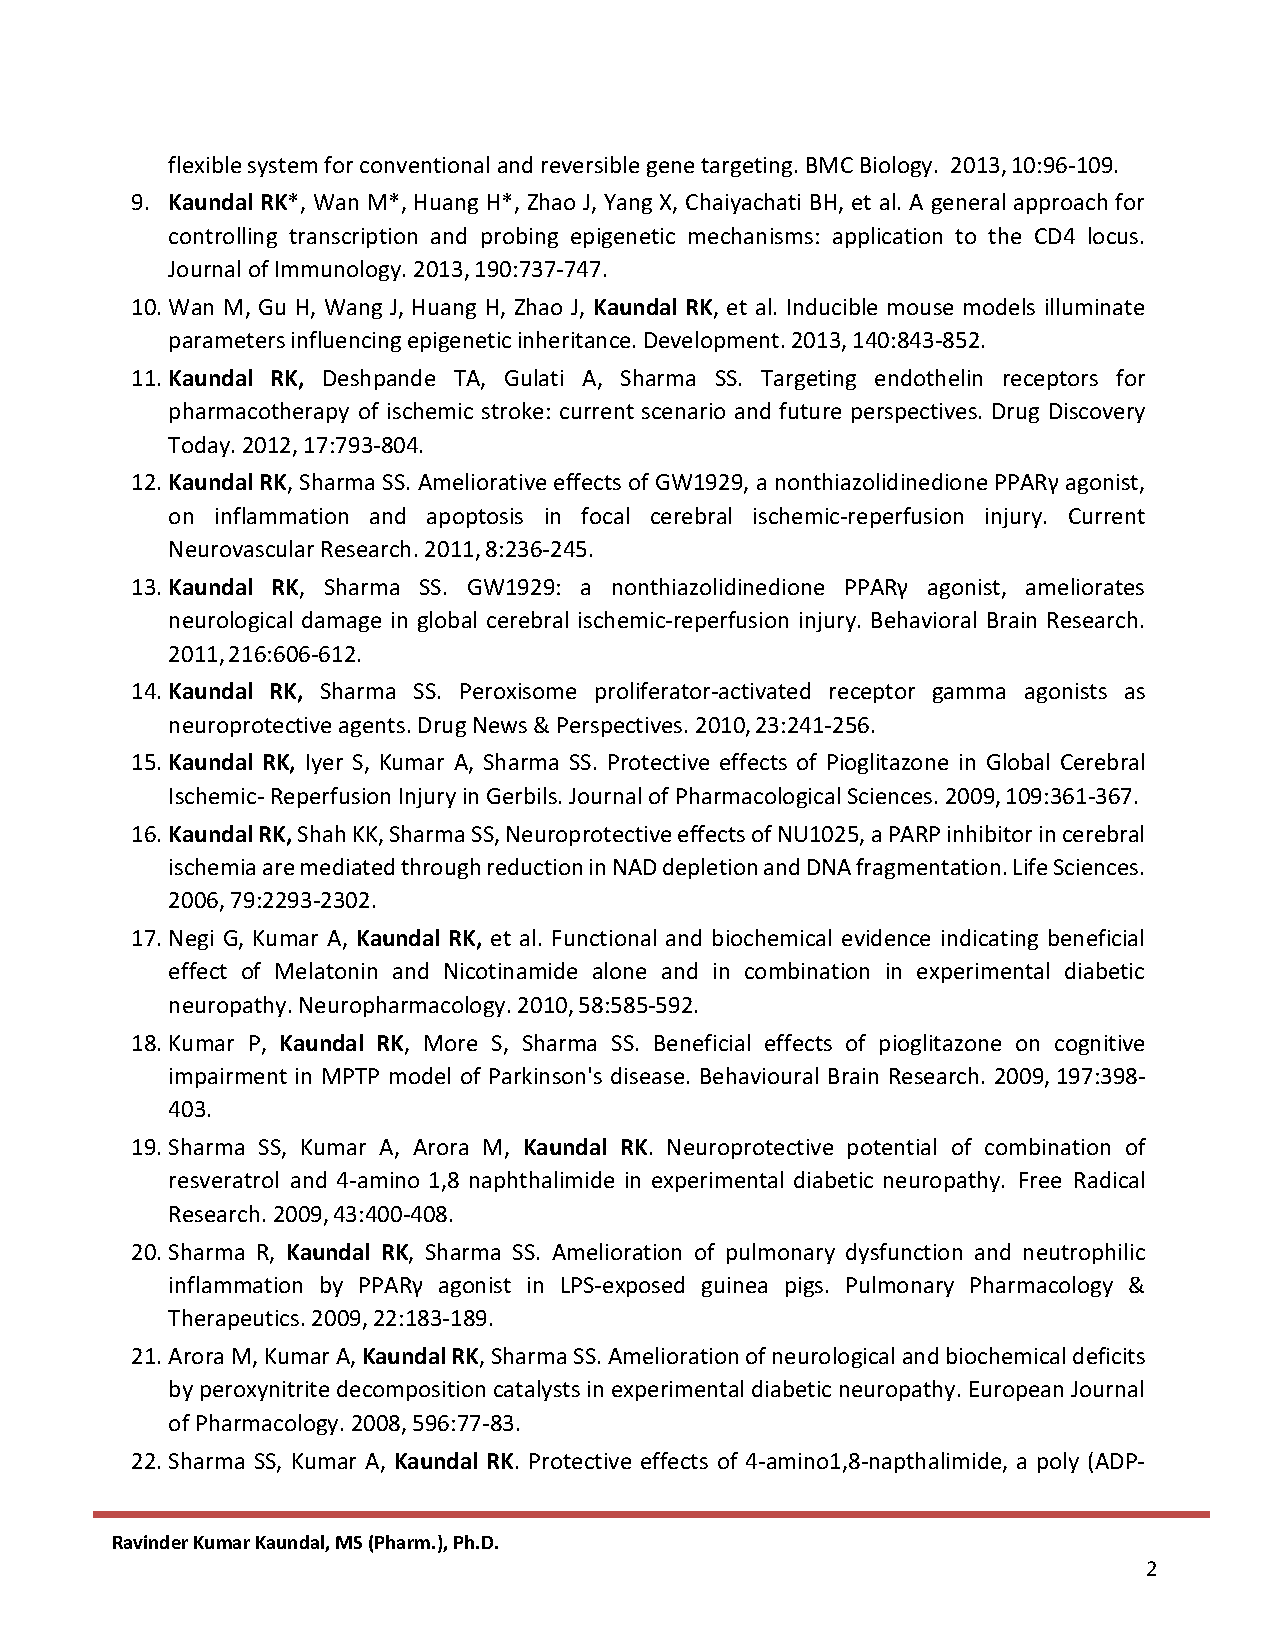 This screenshot has height=1644, width=1270. Describe the element at coordinates (1097, 413) in the screenshot. I see `Discovery` at that location.
